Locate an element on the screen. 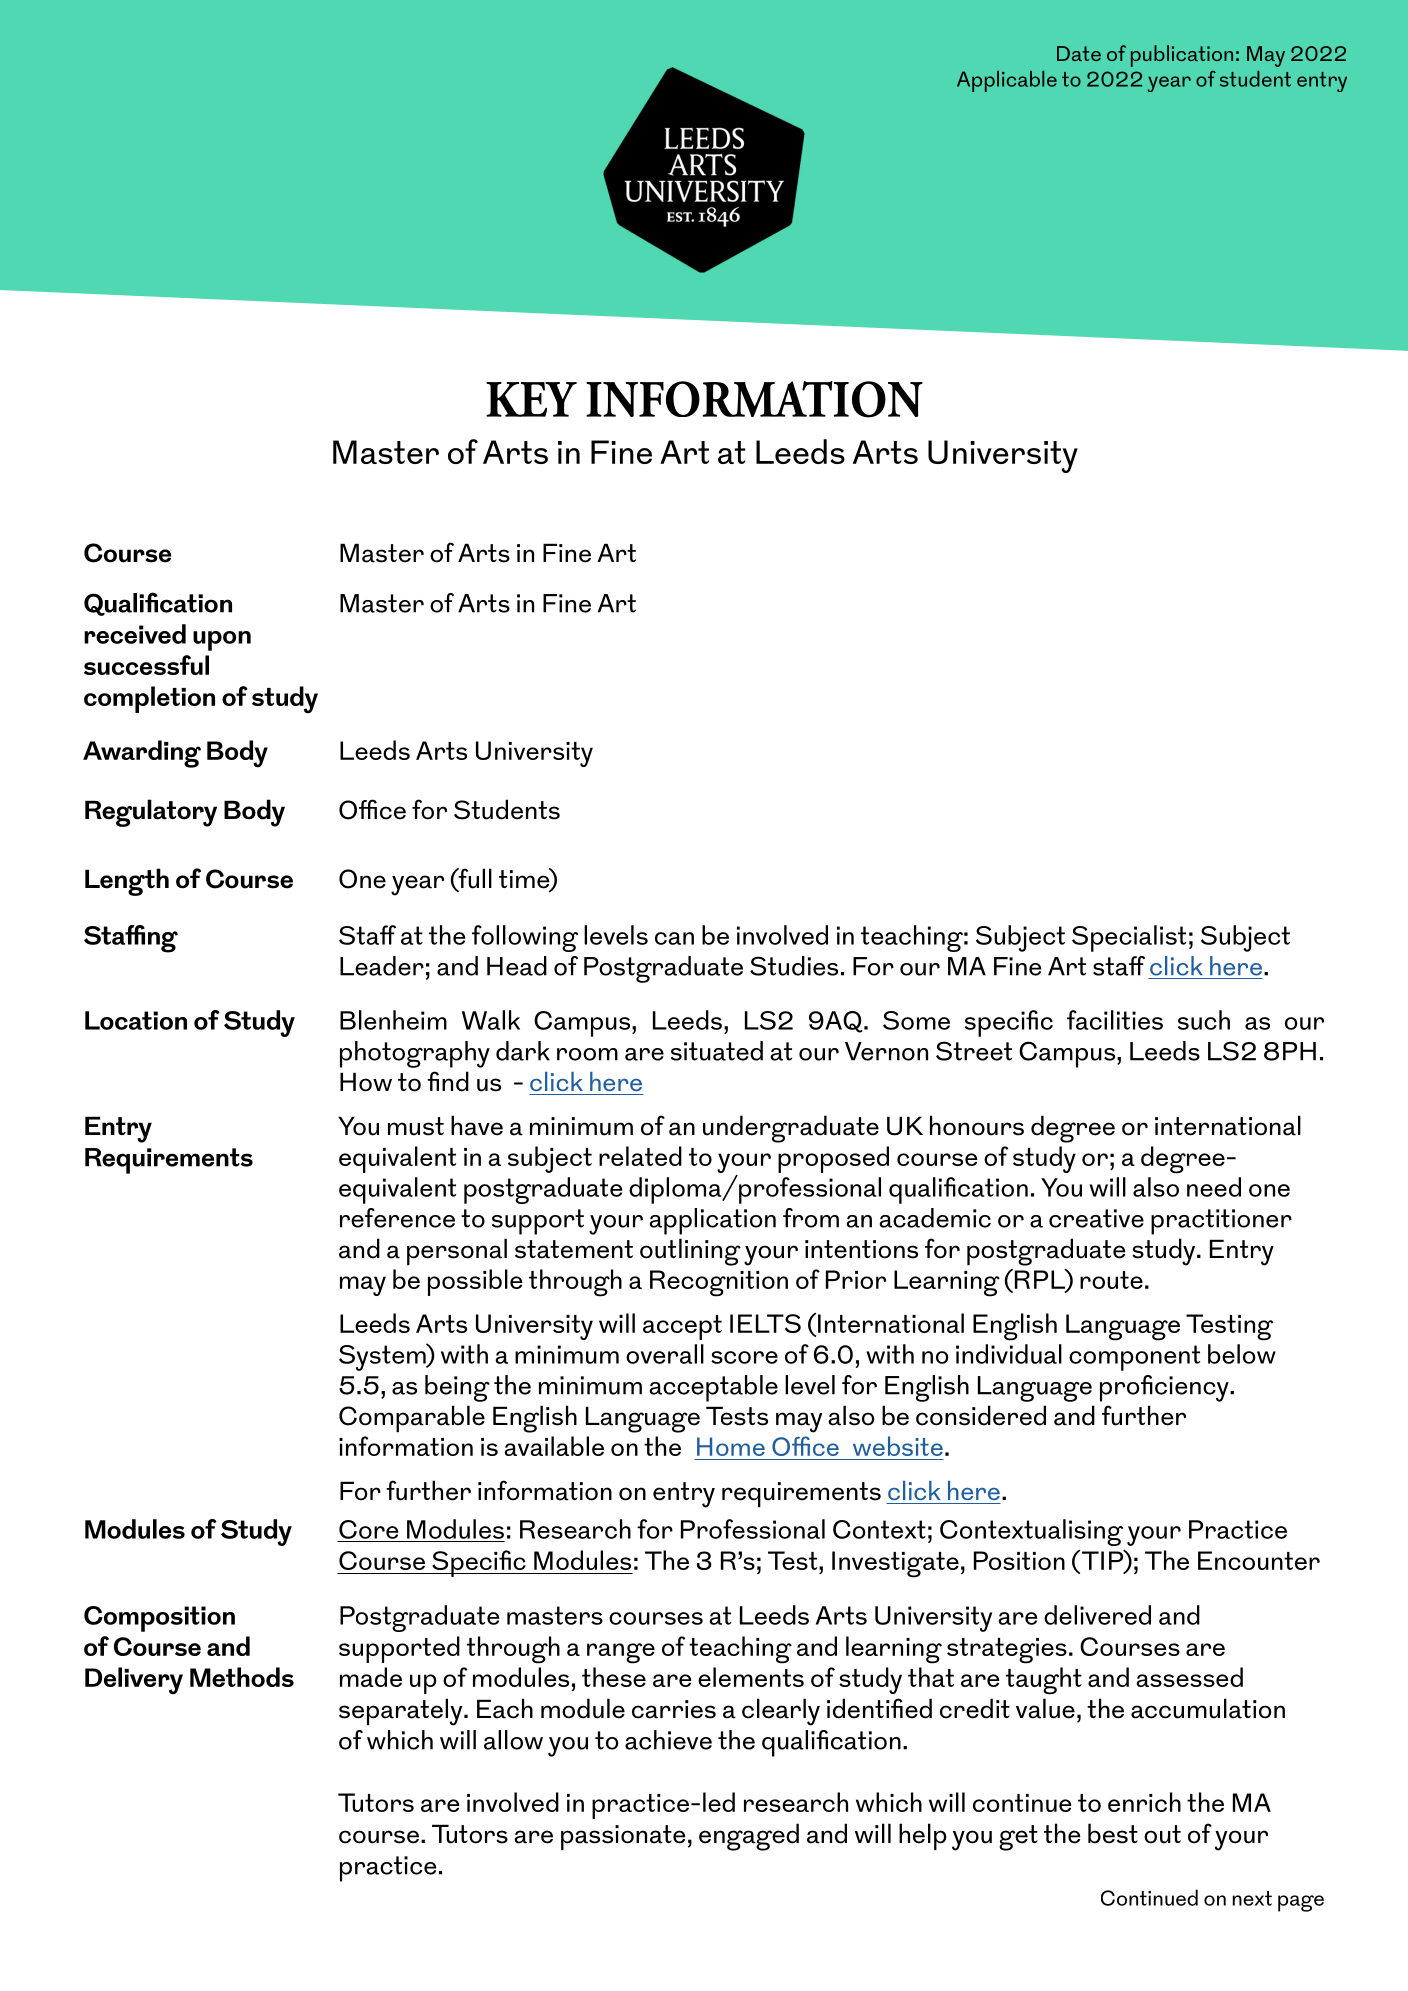  Methods is located at coordinates (242, 1677).
